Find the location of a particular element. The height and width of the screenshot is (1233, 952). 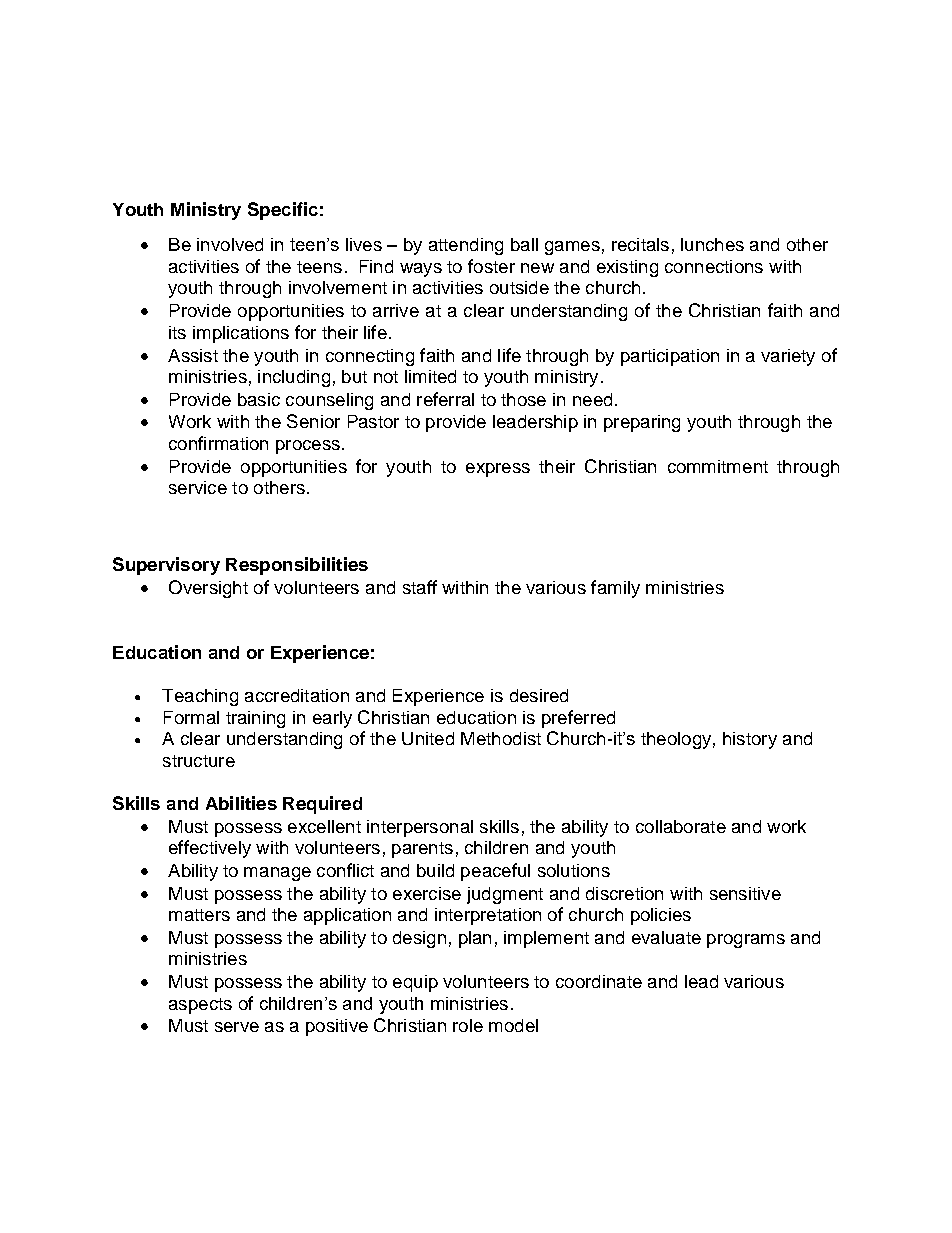

Oversight is located at coordinates (208, 589).
